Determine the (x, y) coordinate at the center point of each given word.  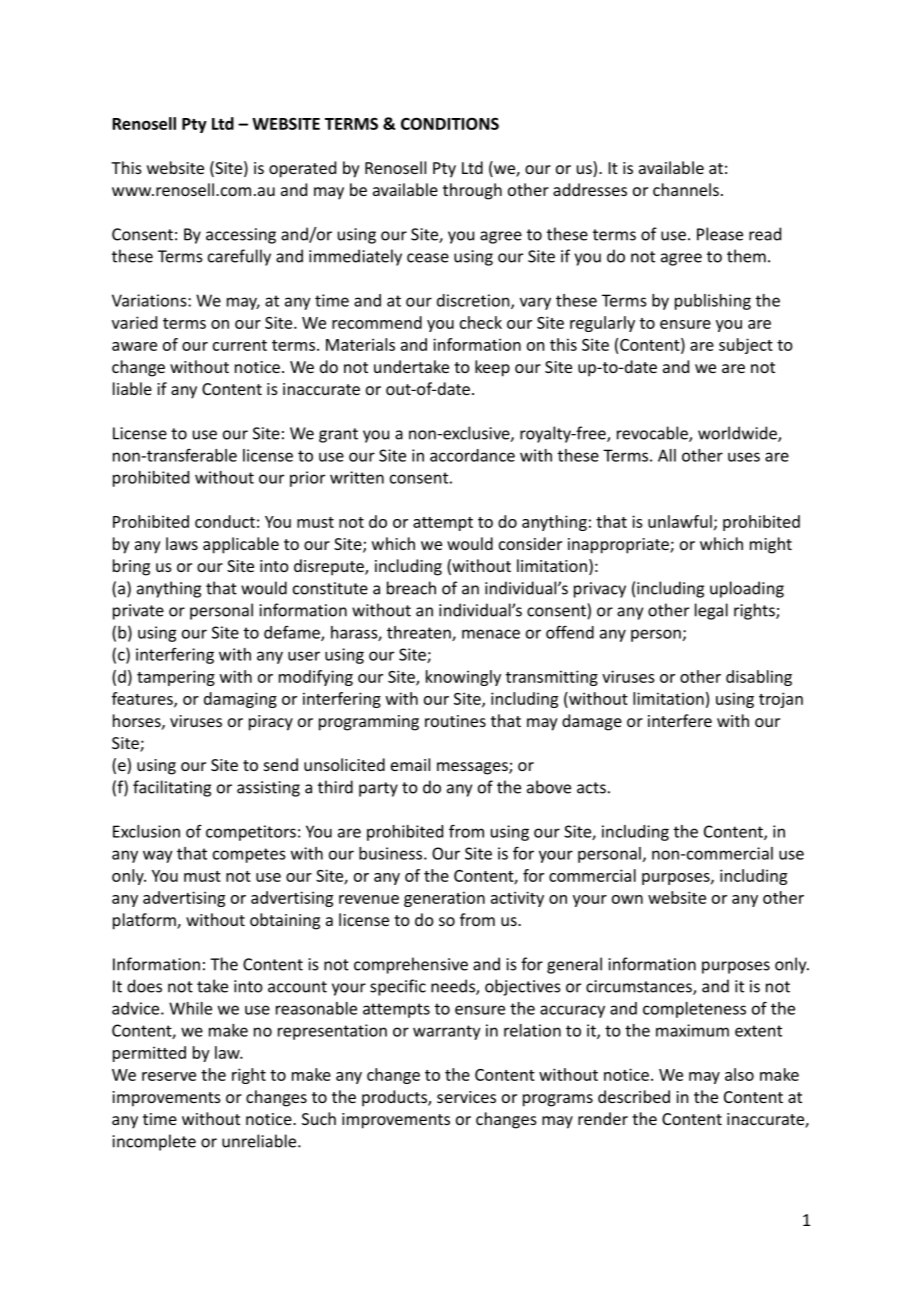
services (466, 1097)
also (739, 1074)
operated (302, 169)
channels (686, 189)
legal (711, 611)
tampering (176, 678)
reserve (169, 1076)
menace (491, 634)
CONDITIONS (450, 123)
